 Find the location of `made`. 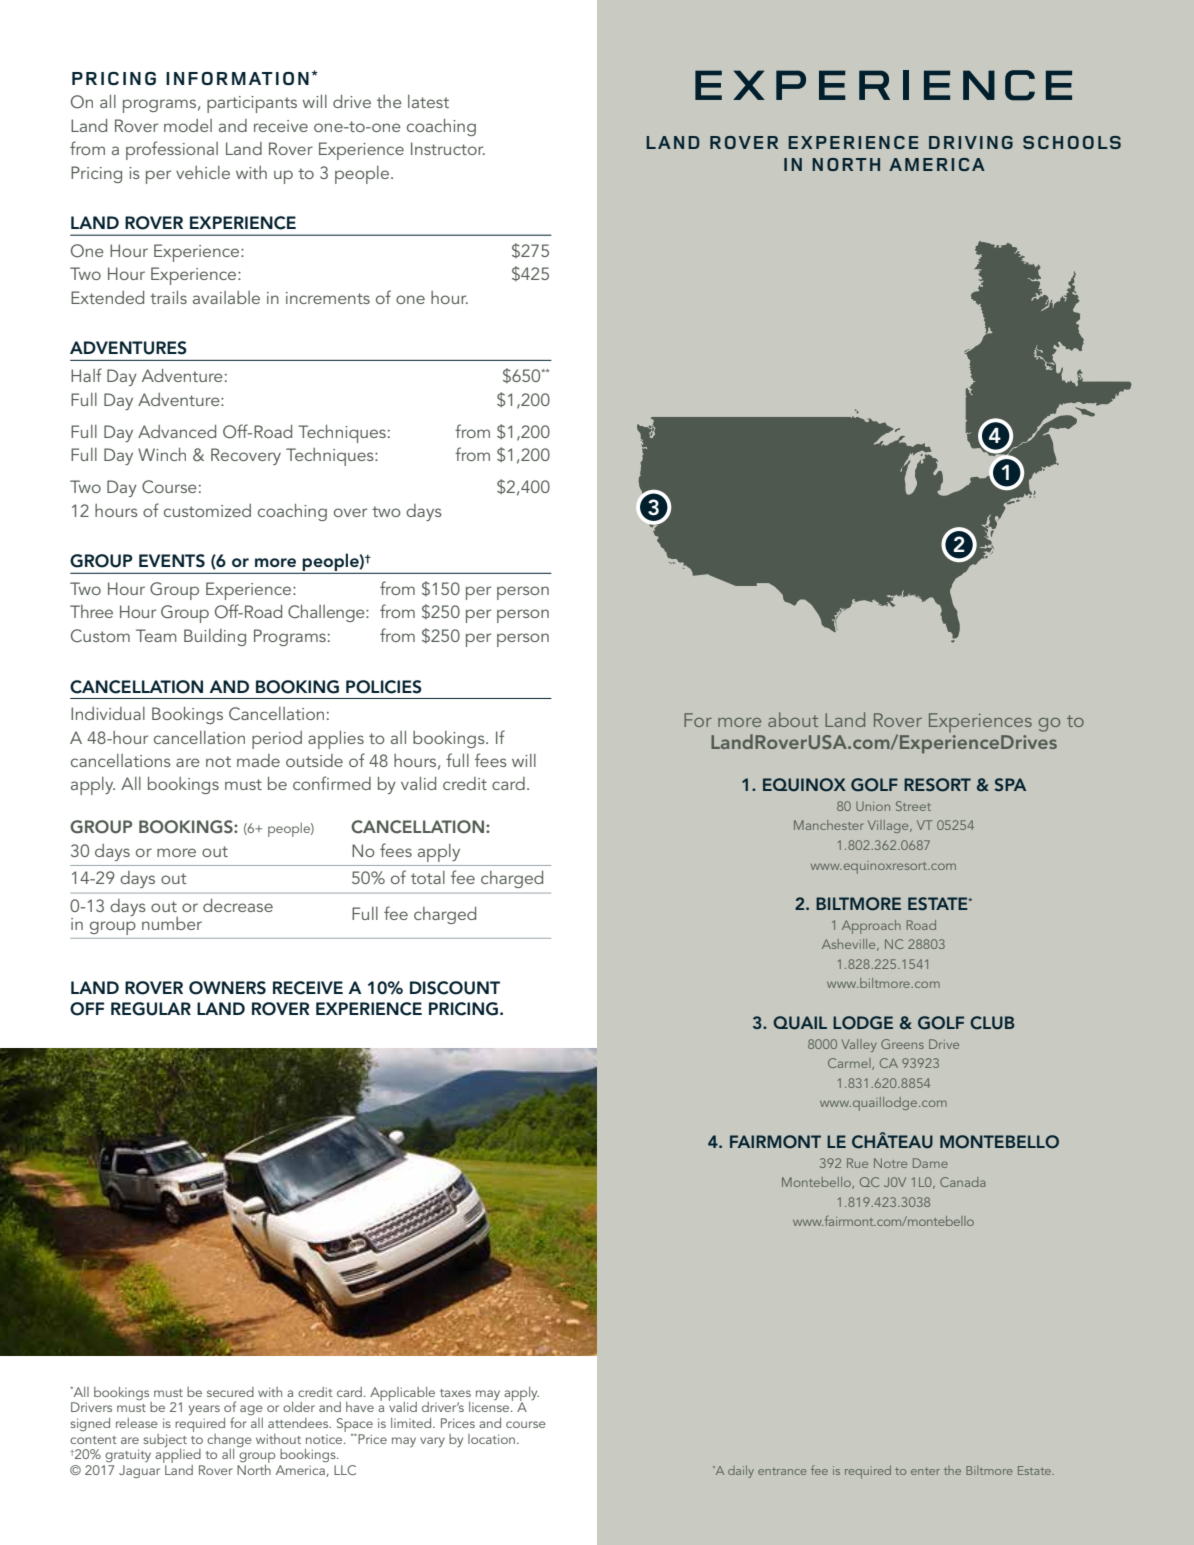

made is located at coordinates (258, 760).
